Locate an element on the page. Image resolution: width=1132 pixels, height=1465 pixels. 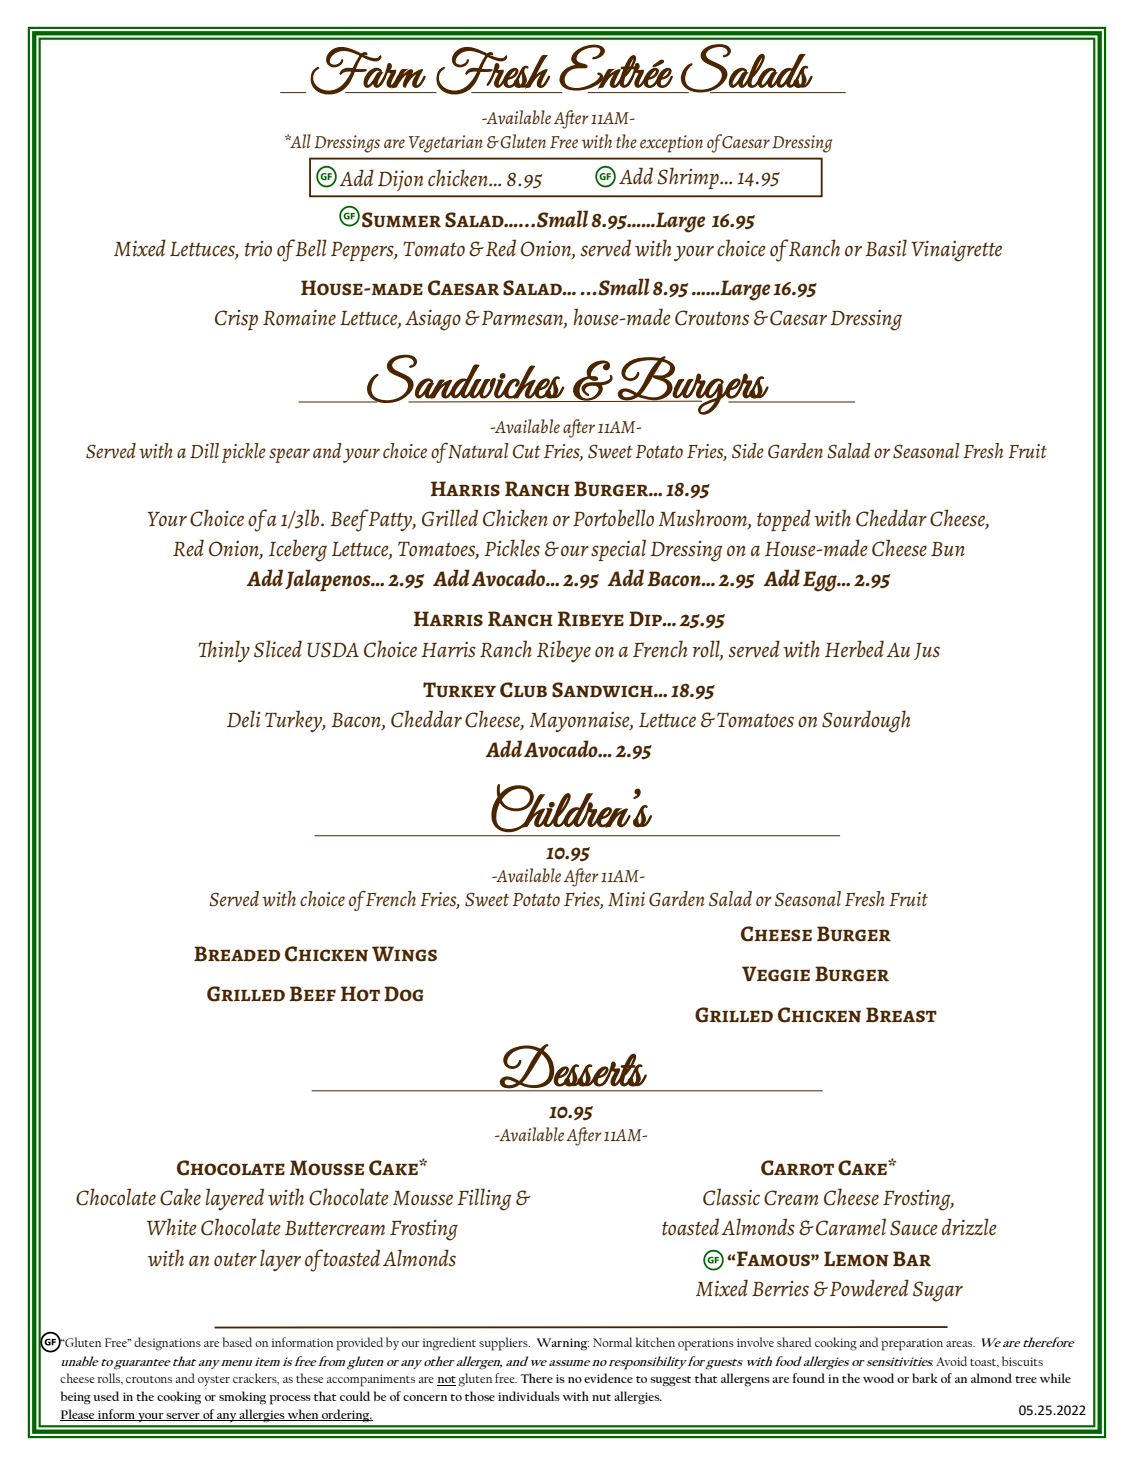
Farm is located at coordinates (368, 71).
